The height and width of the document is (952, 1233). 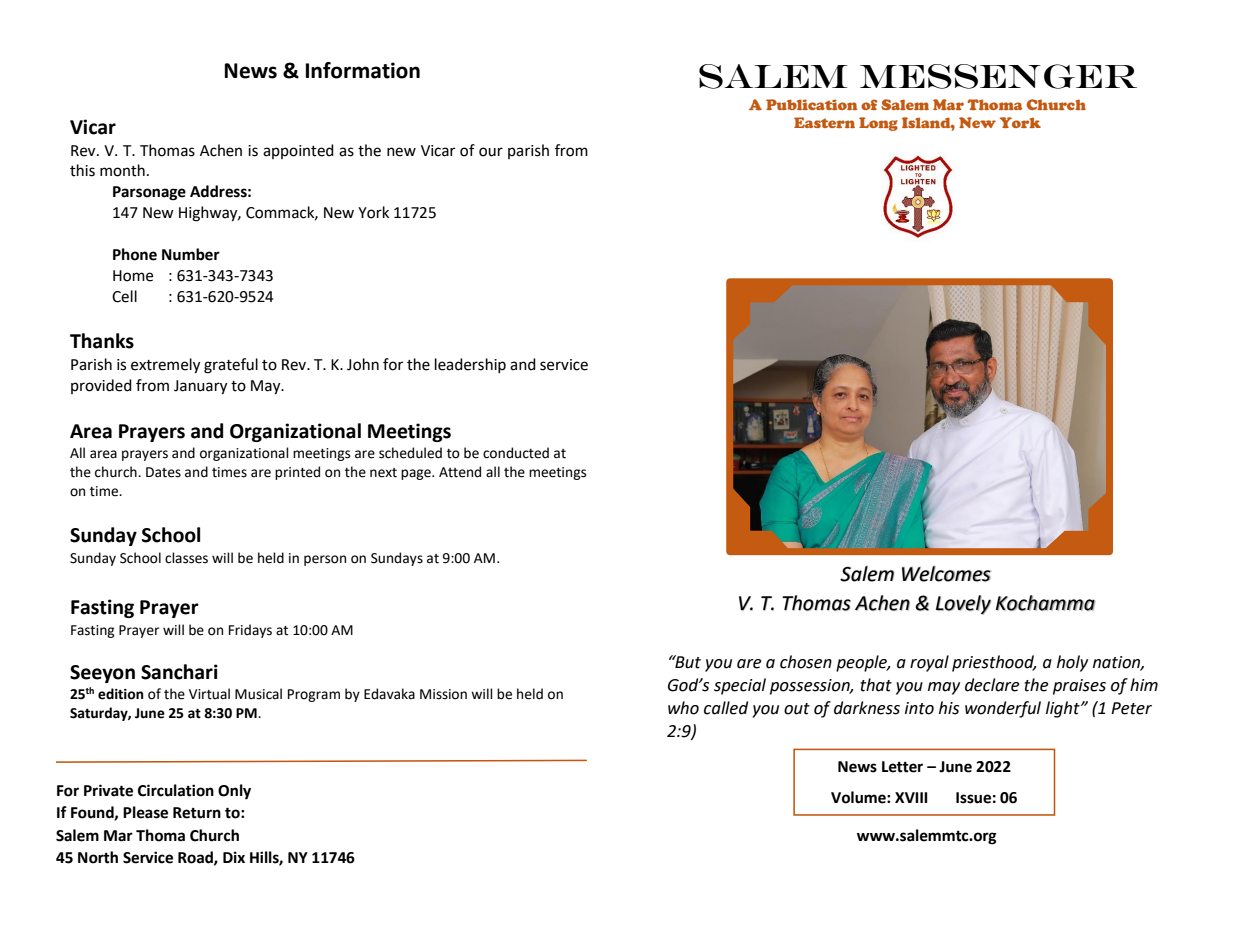 I want to click on Messenger, so click(x=998, y=76).
